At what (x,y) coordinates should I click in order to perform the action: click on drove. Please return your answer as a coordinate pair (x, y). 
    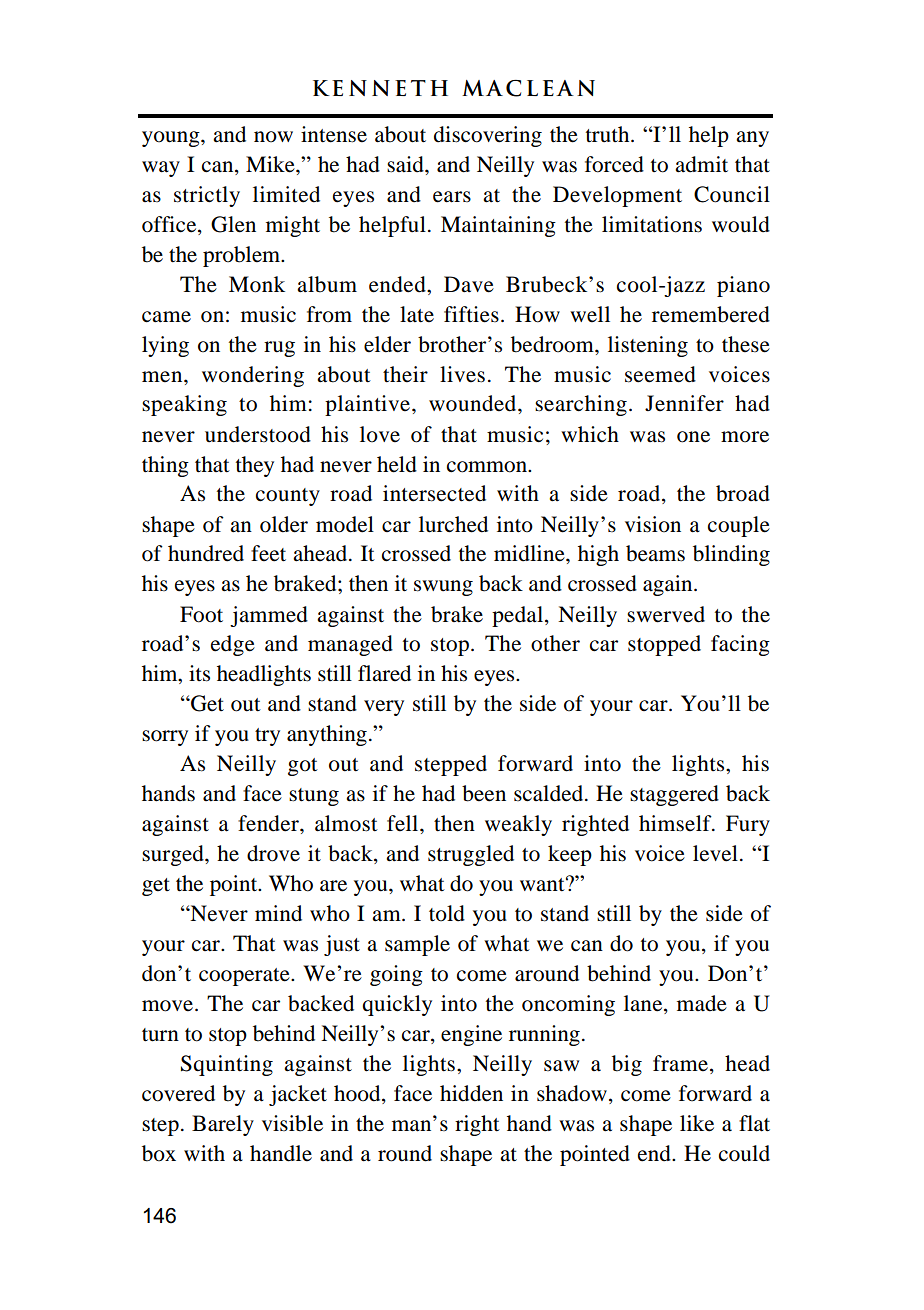
    Looking at the image, I should click on (273, 853).
